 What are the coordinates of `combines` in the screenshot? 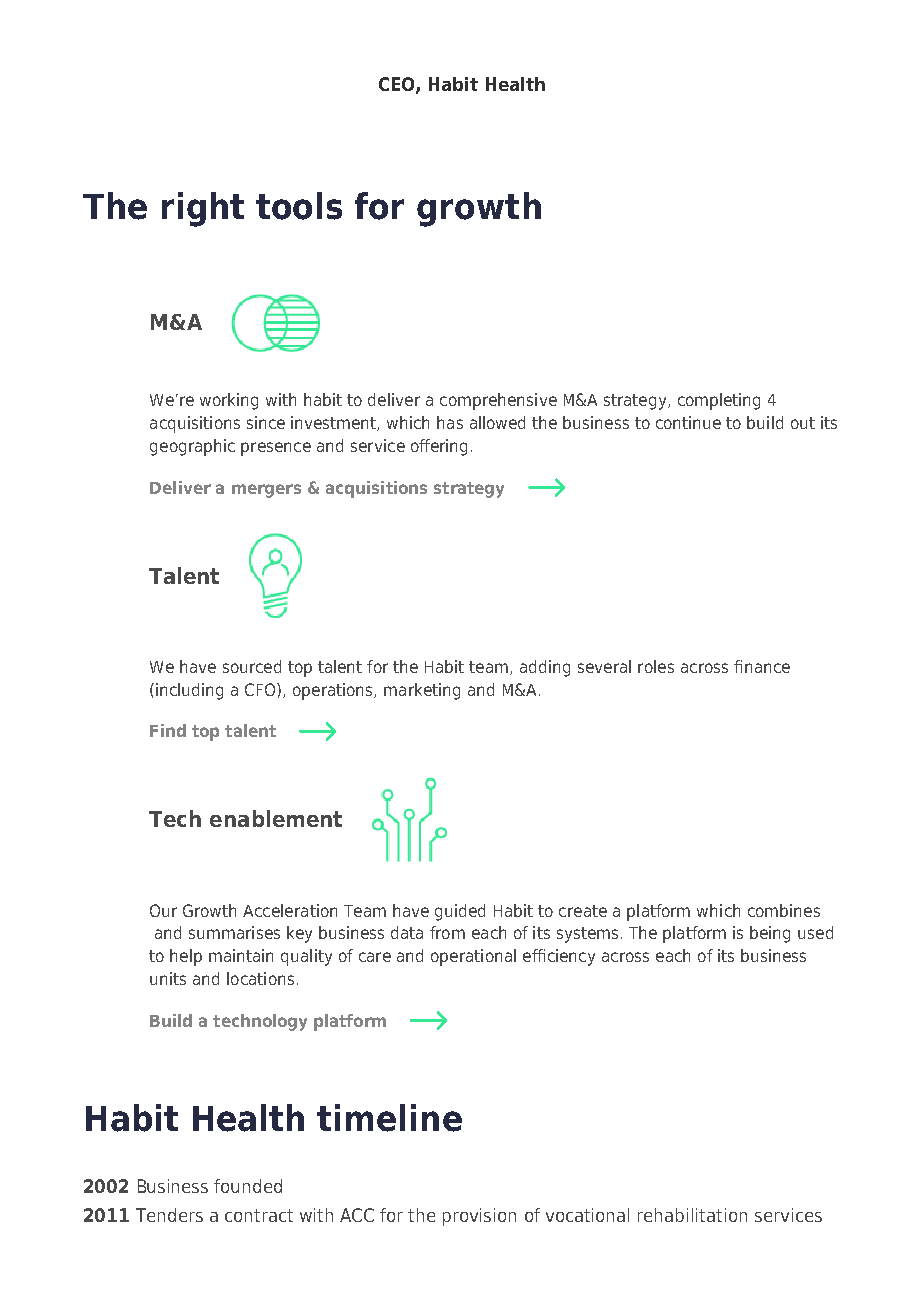 It's located at (784, 910).
